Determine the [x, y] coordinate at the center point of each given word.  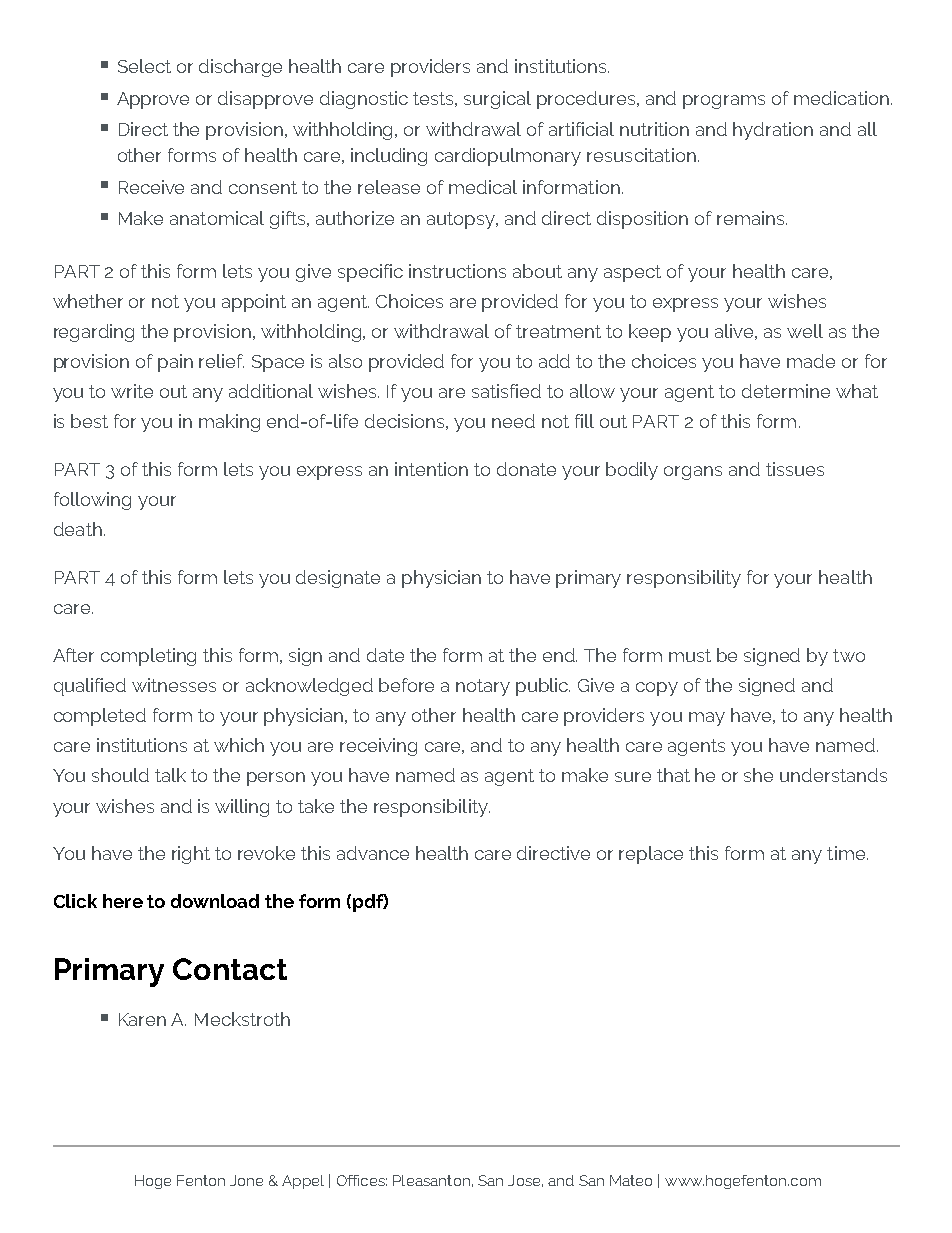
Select [144, 66]
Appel [303, 1182]
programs [724, 102]
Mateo [631, 1180]
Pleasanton [431, 1180]
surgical [497, 100]
